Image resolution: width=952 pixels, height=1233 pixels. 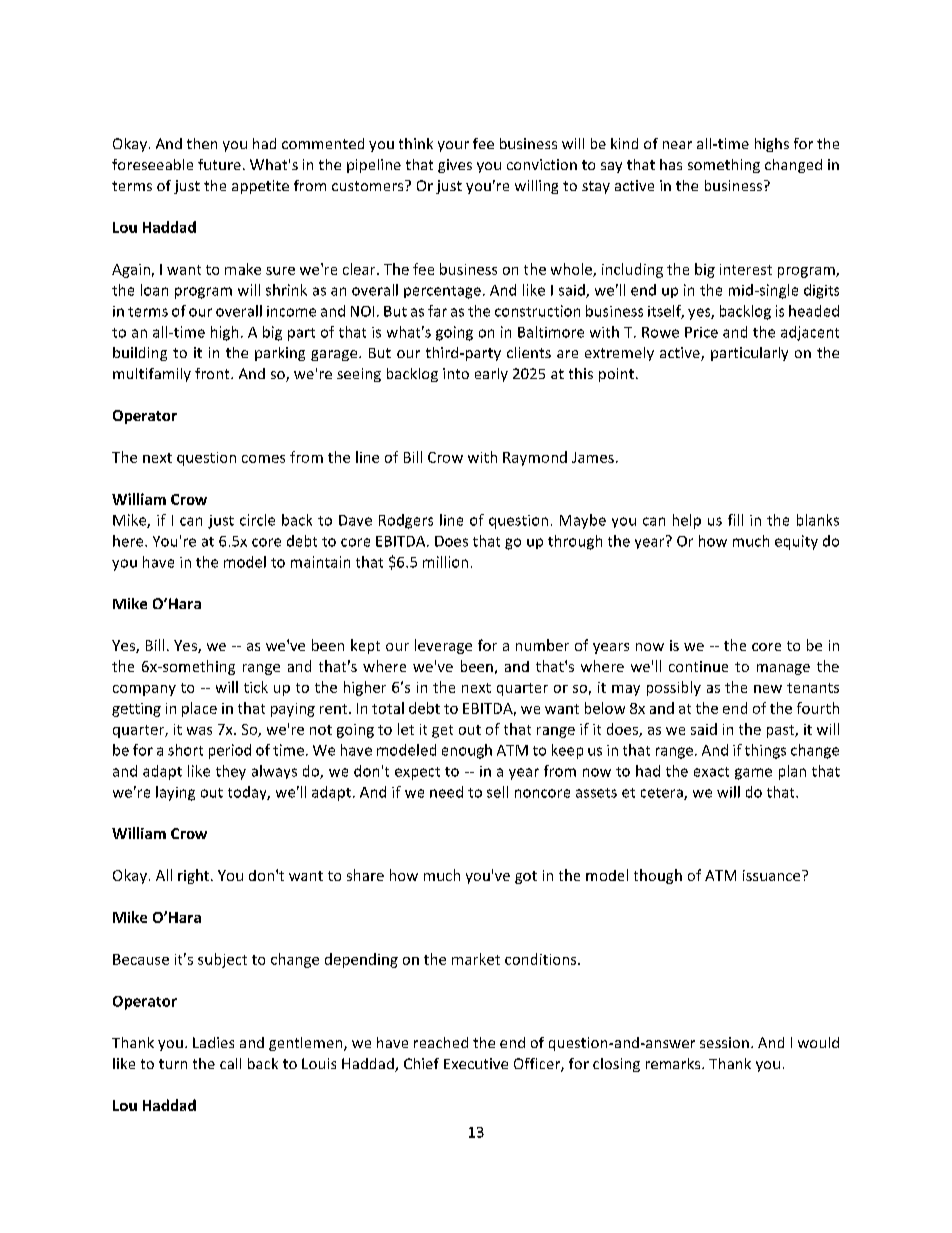 I want to click on session, so click(x=724, y=1042).
